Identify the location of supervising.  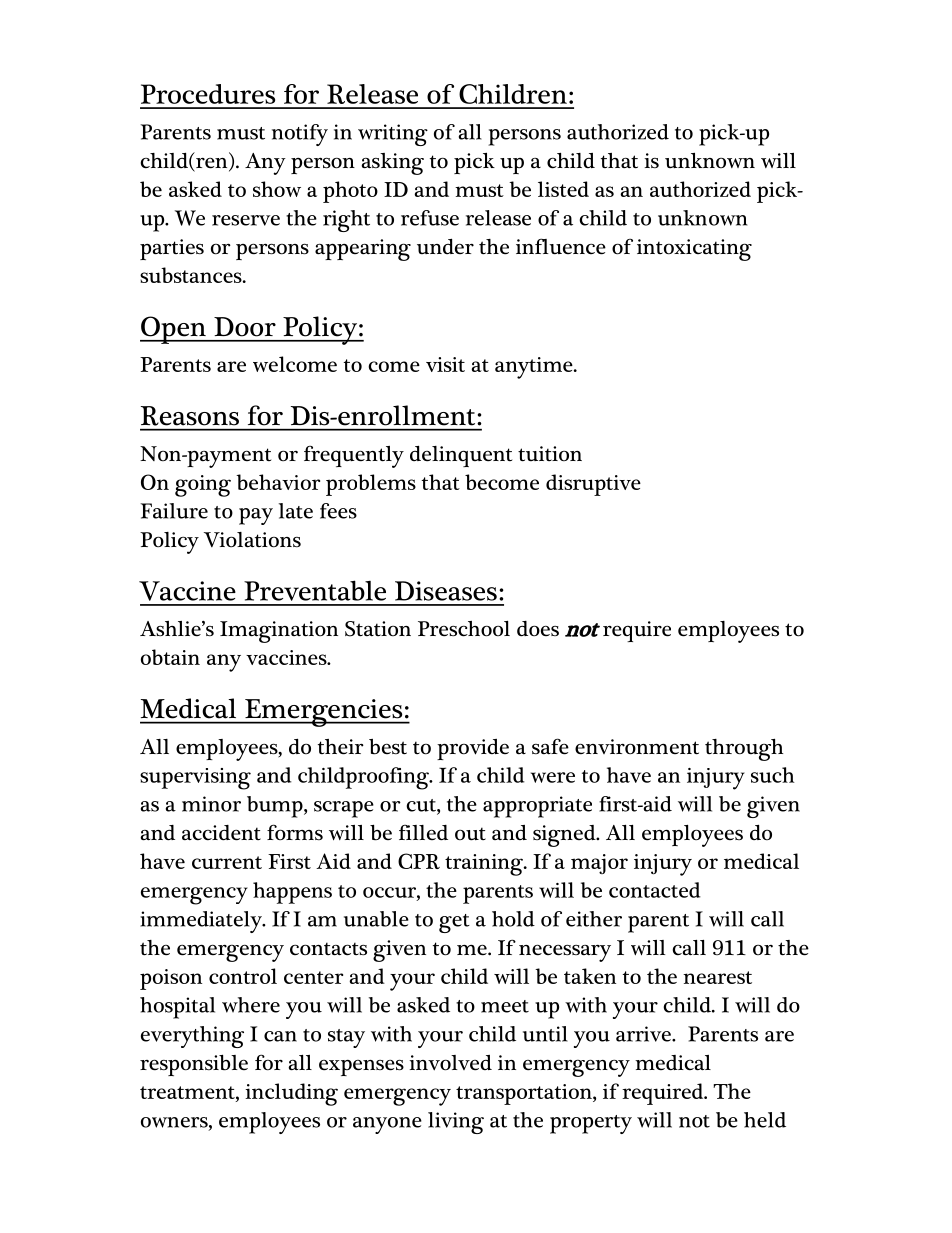
(195, 779).
